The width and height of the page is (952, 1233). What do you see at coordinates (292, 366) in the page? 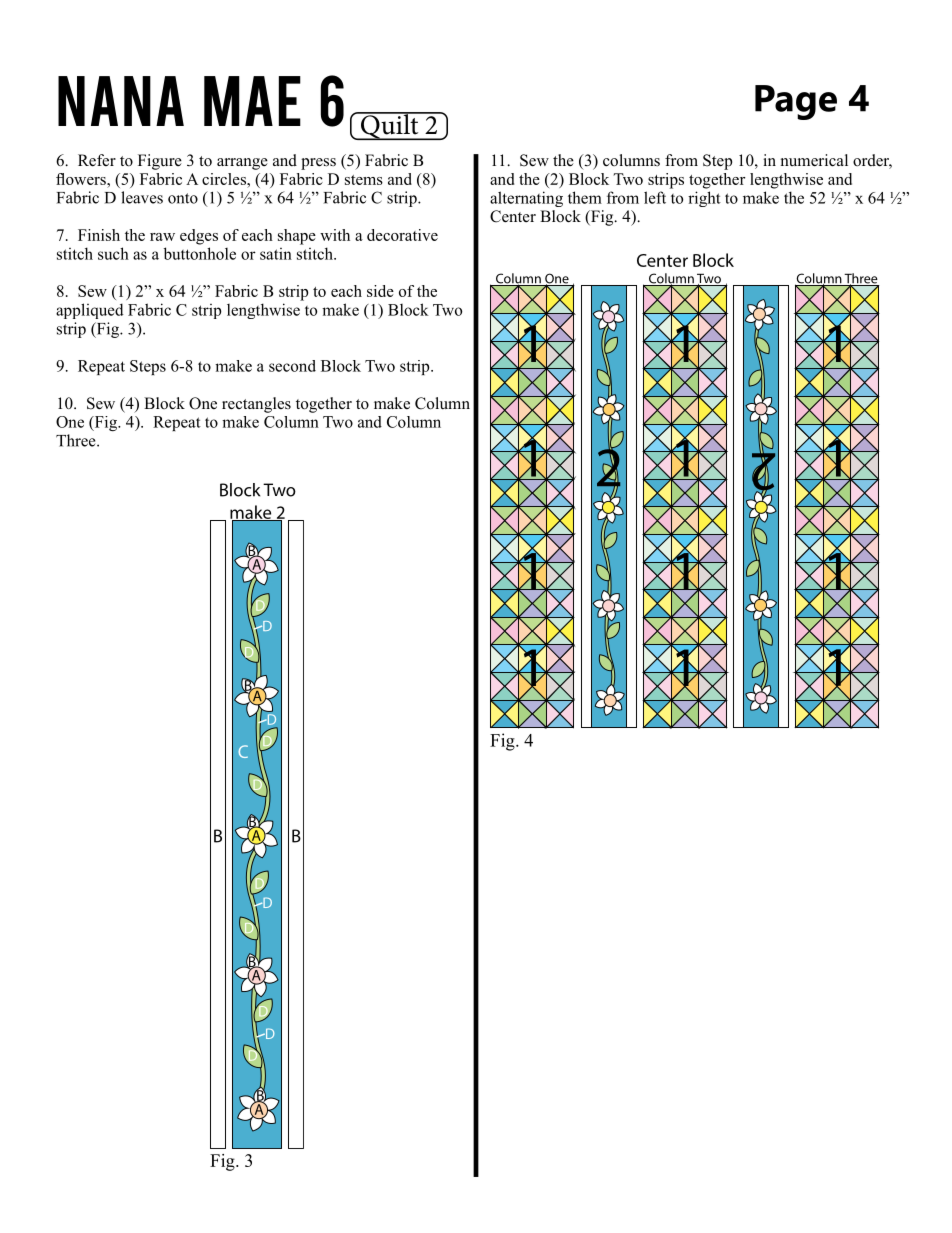
I see `second` at bounding box center [292, 366].
